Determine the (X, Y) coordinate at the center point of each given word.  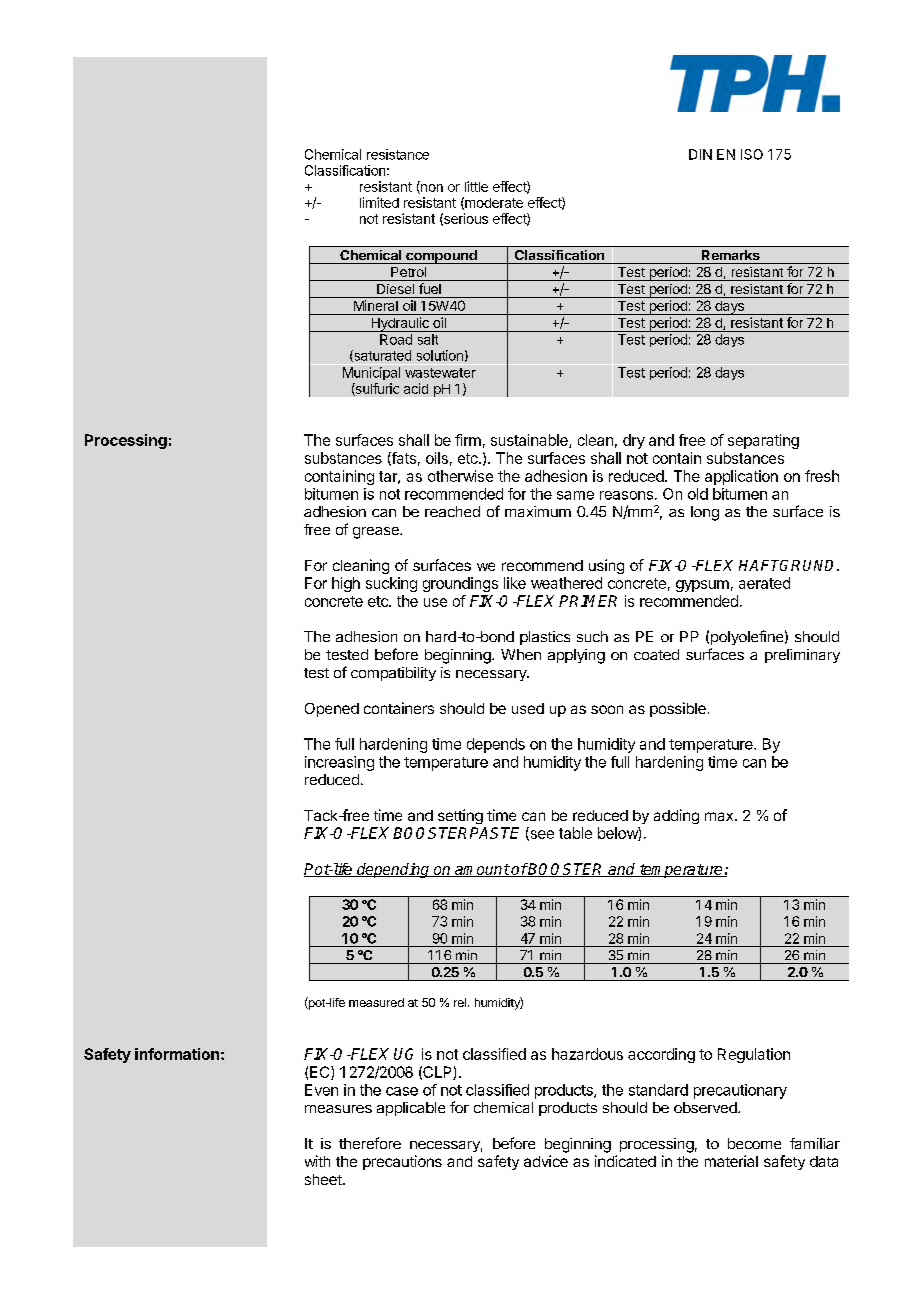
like (515, 583)
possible (678, 709)
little (476, 186)
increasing (339, 763)
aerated (764, 583)
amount (481, 870)
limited (379, 202)
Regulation (754, 1055)
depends (496, 745)
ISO (752, 154)
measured (376, 1002)
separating (763, 441)
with (317, 1161)
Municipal (371, 373)
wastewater (440, 373)
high (346, 584)
